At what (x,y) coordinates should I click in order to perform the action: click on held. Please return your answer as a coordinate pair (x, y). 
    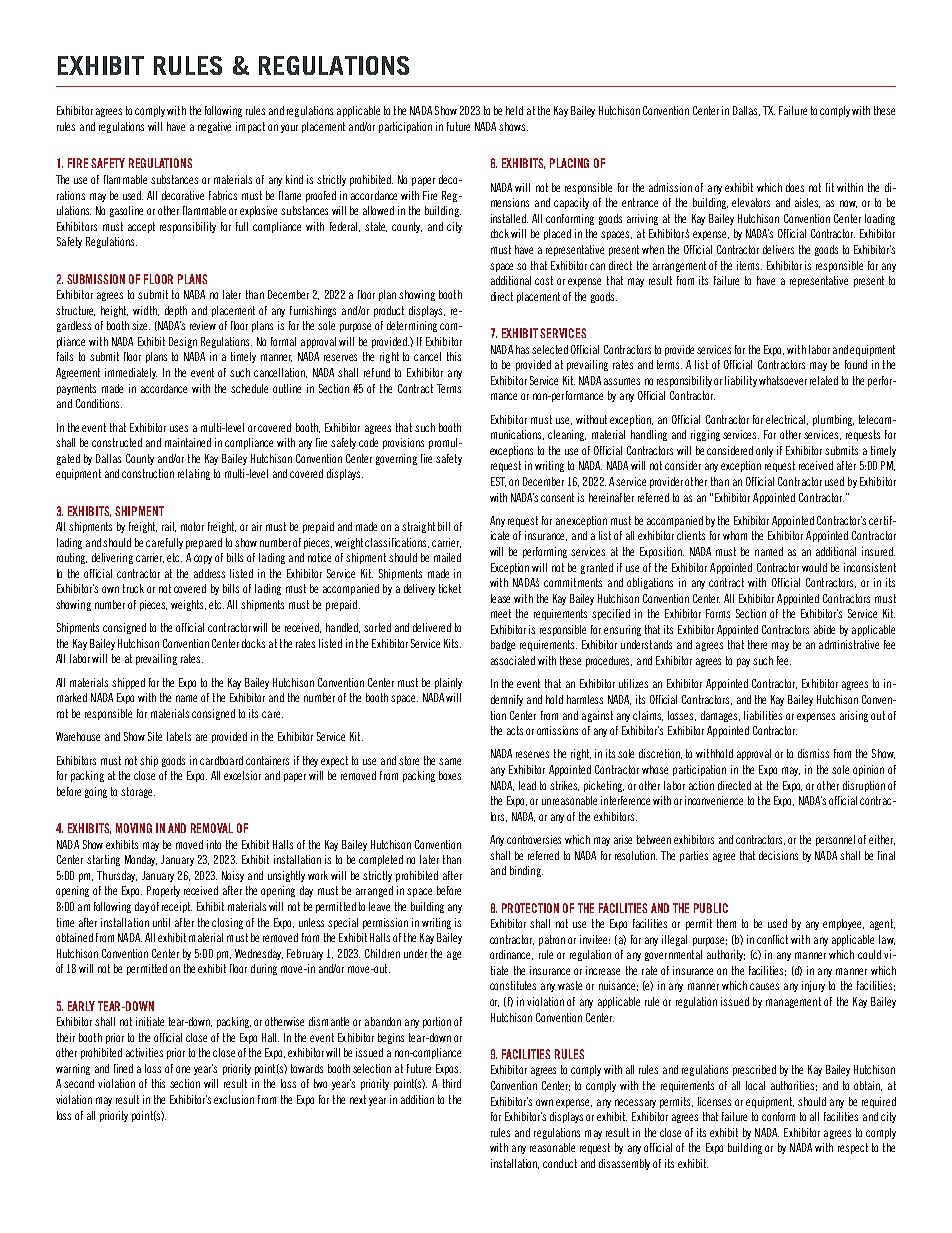
    Looking at the image, I should click on (514, 110).
